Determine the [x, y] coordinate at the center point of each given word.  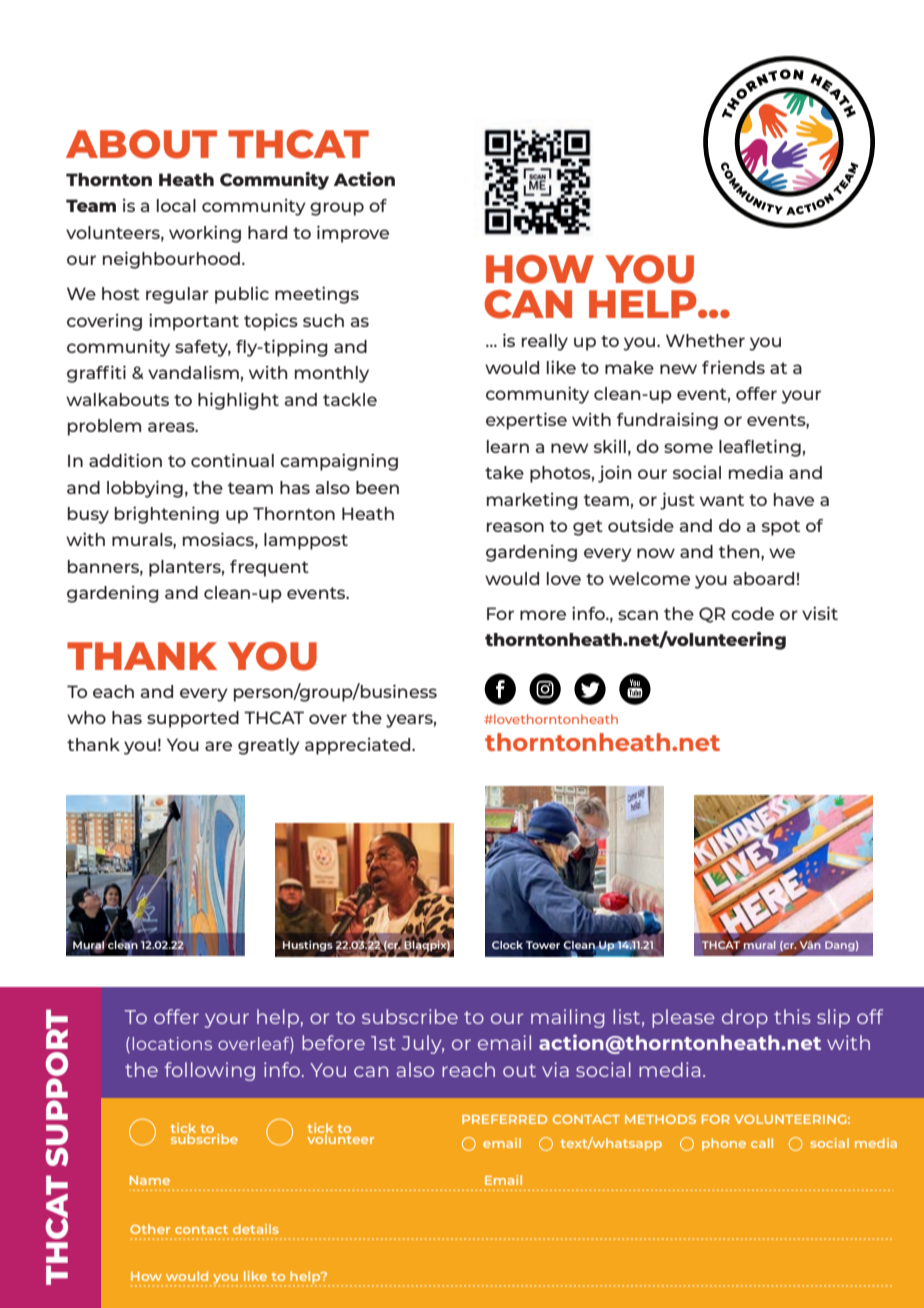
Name [150, 1180]
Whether [705, 340]
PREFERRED [504, 1119]
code [752, 613]
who [86, 717]
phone [724, 1144]
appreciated [359, 746]
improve [353, 234]
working [205, 234]
